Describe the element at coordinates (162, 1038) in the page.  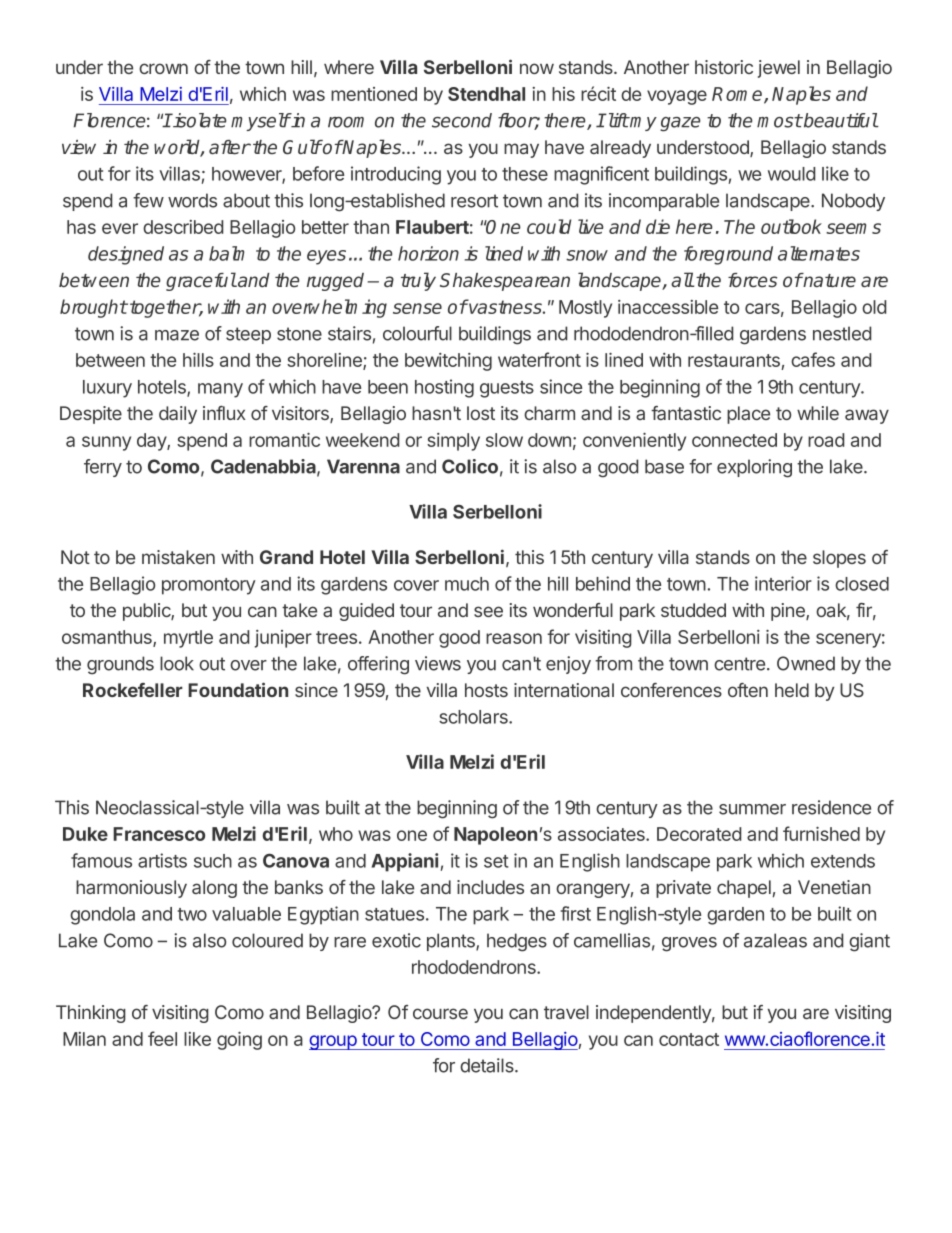
I see `feel` at that location.
